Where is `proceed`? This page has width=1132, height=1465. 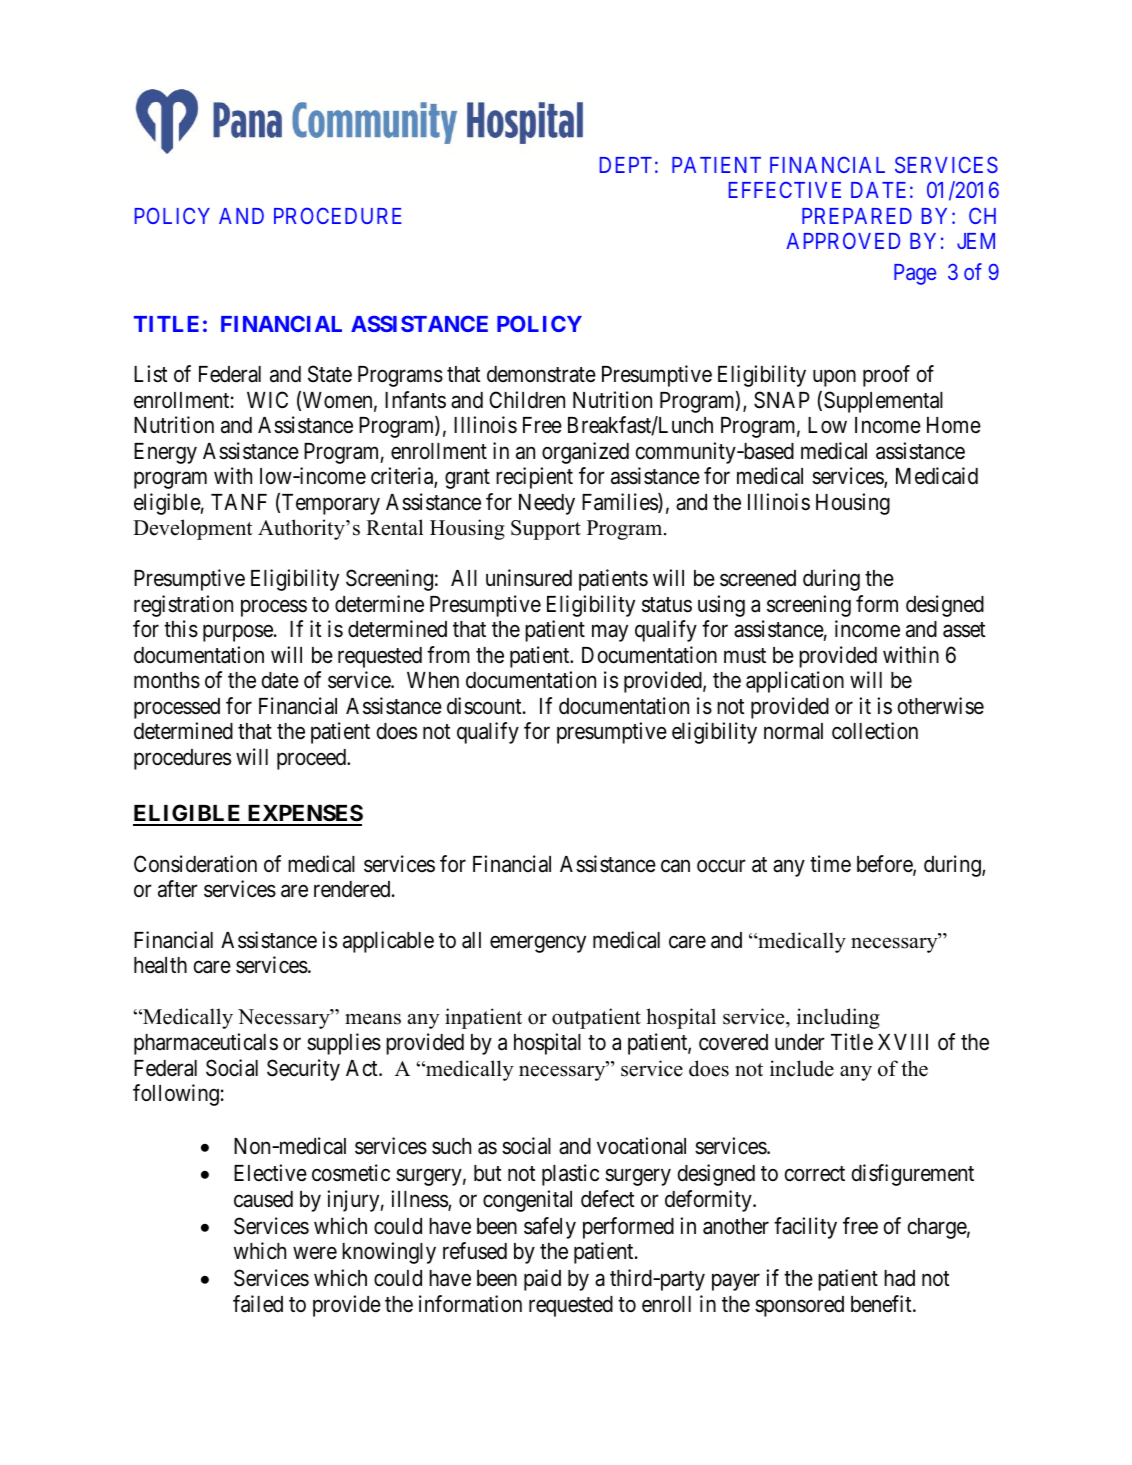 proceed is located at coordinates (313, 759).
